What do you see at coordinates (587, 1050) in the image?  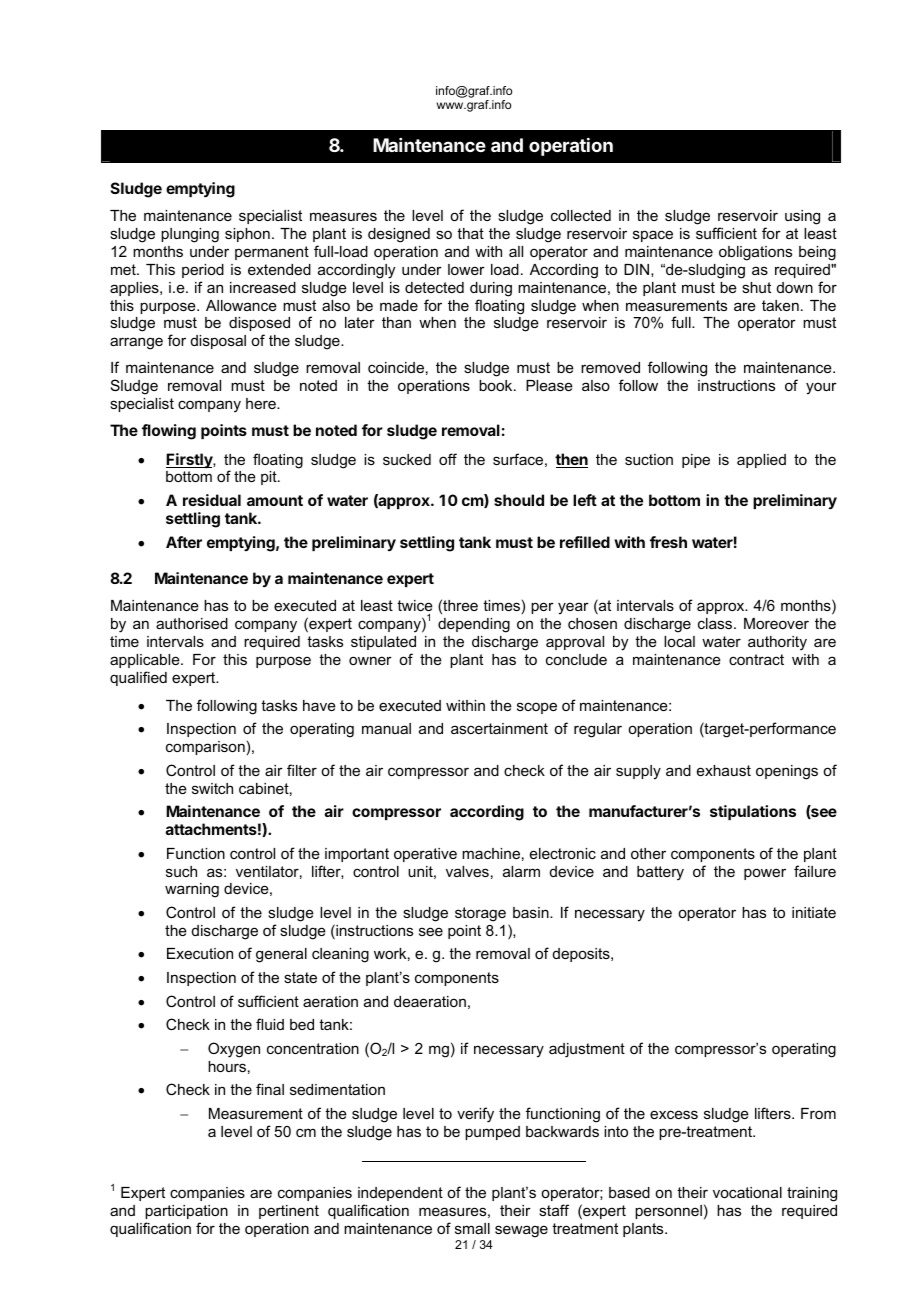 I see `adjustment` at bounding box center [587, 1050].
